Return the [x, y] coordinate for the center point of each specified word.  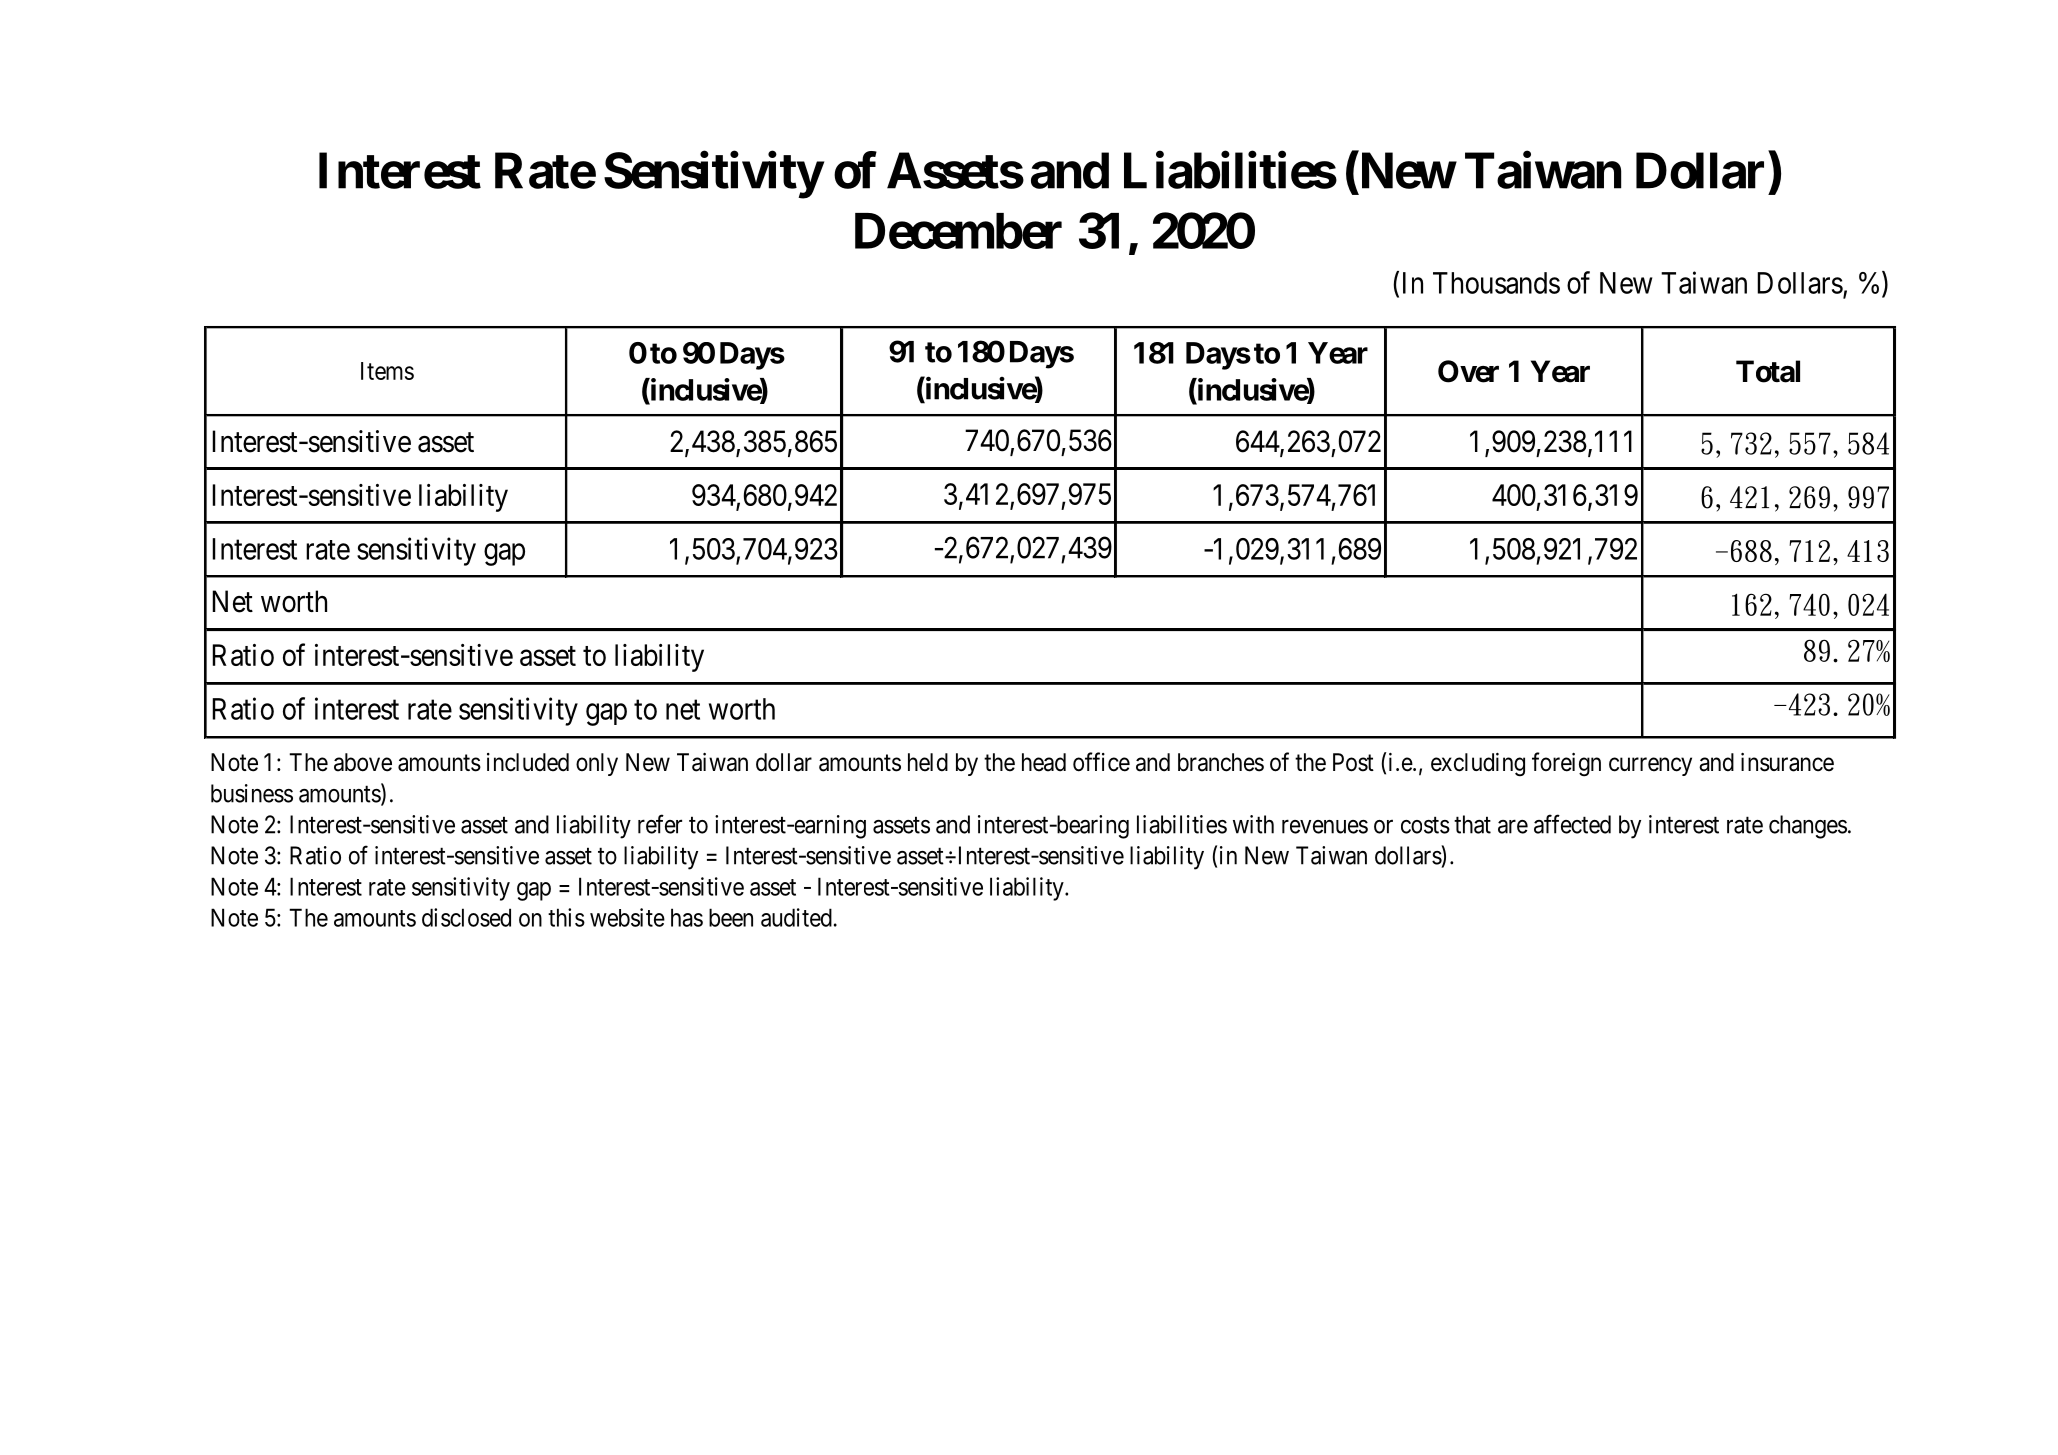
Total [1768, 371]
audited [796, 917]
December [958, 231]
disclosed [466, 917]
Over [1468, 371]
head [1044, 762]
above [363, 762]
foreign [1566, 764]
